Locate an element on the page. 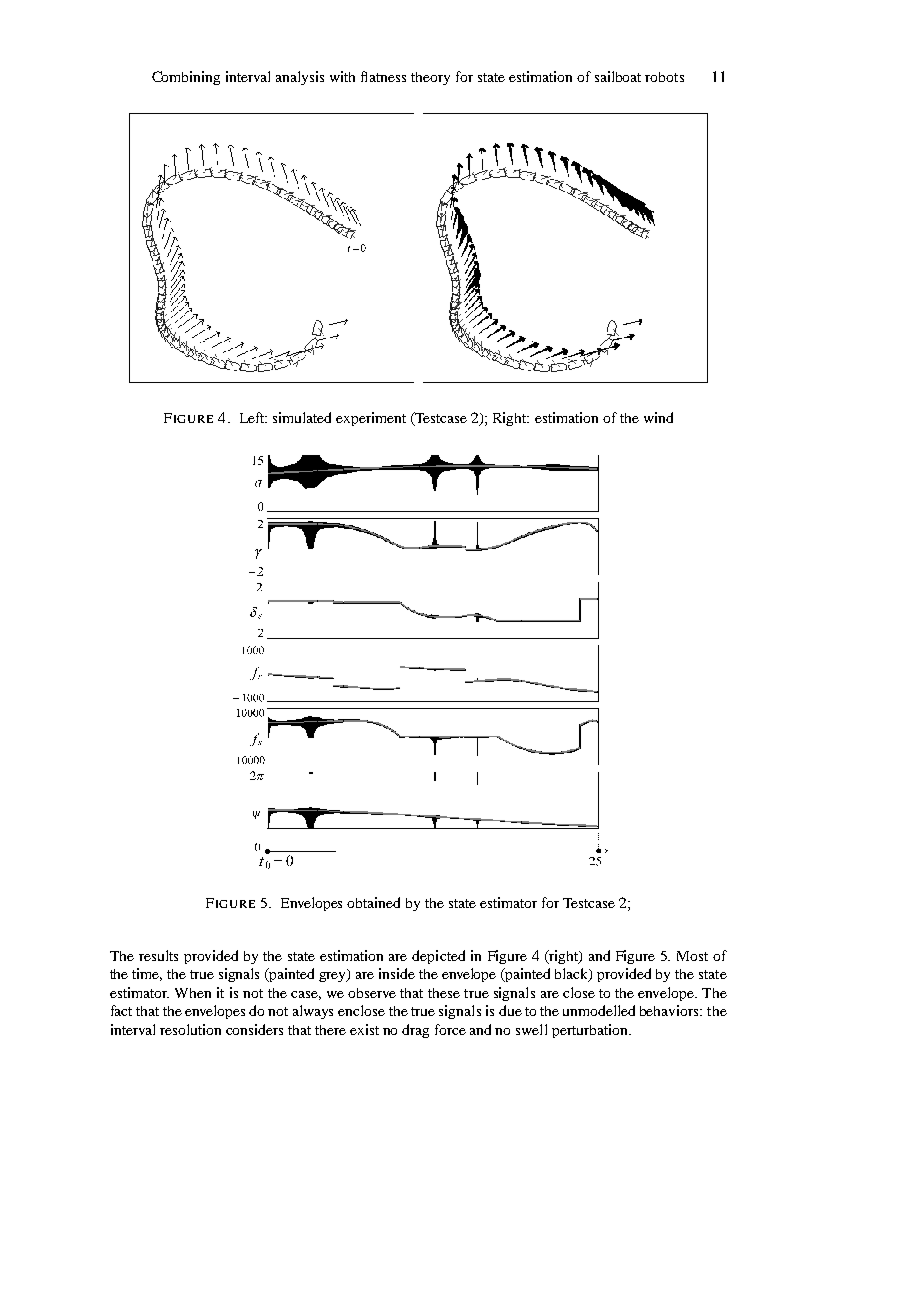  Left is located at coordinates (253, 417).
